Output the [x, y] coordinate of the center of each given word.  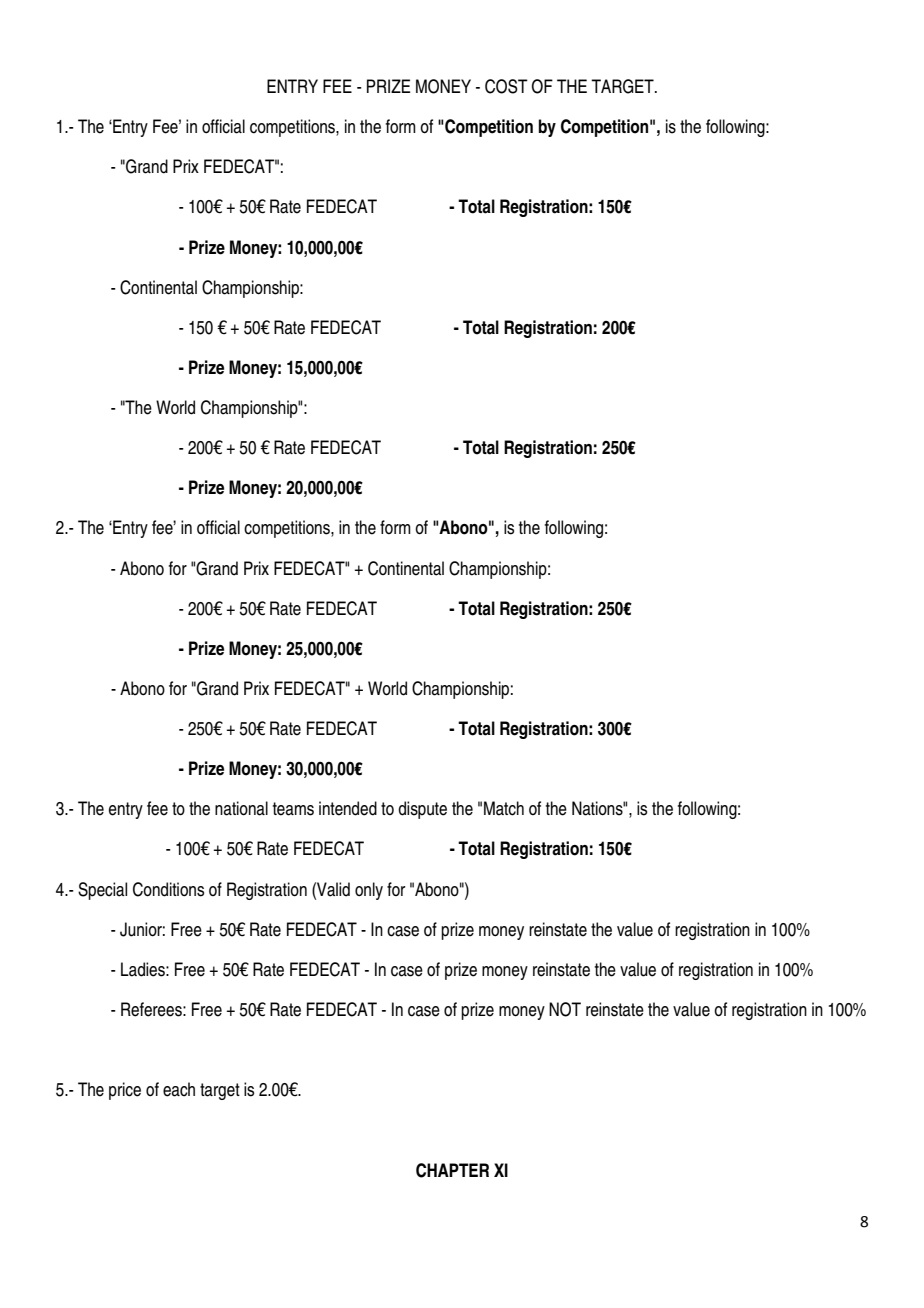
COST [506, 86]
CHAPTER [452, 1170]
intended [348, 808]
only [369, 891]
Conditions [168, 889]
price [125, 1091]
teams [293, 809]
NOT [565, 1009]
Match [504, 808]
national [241, 808]
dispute [422, 810]
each [179, 1089]
